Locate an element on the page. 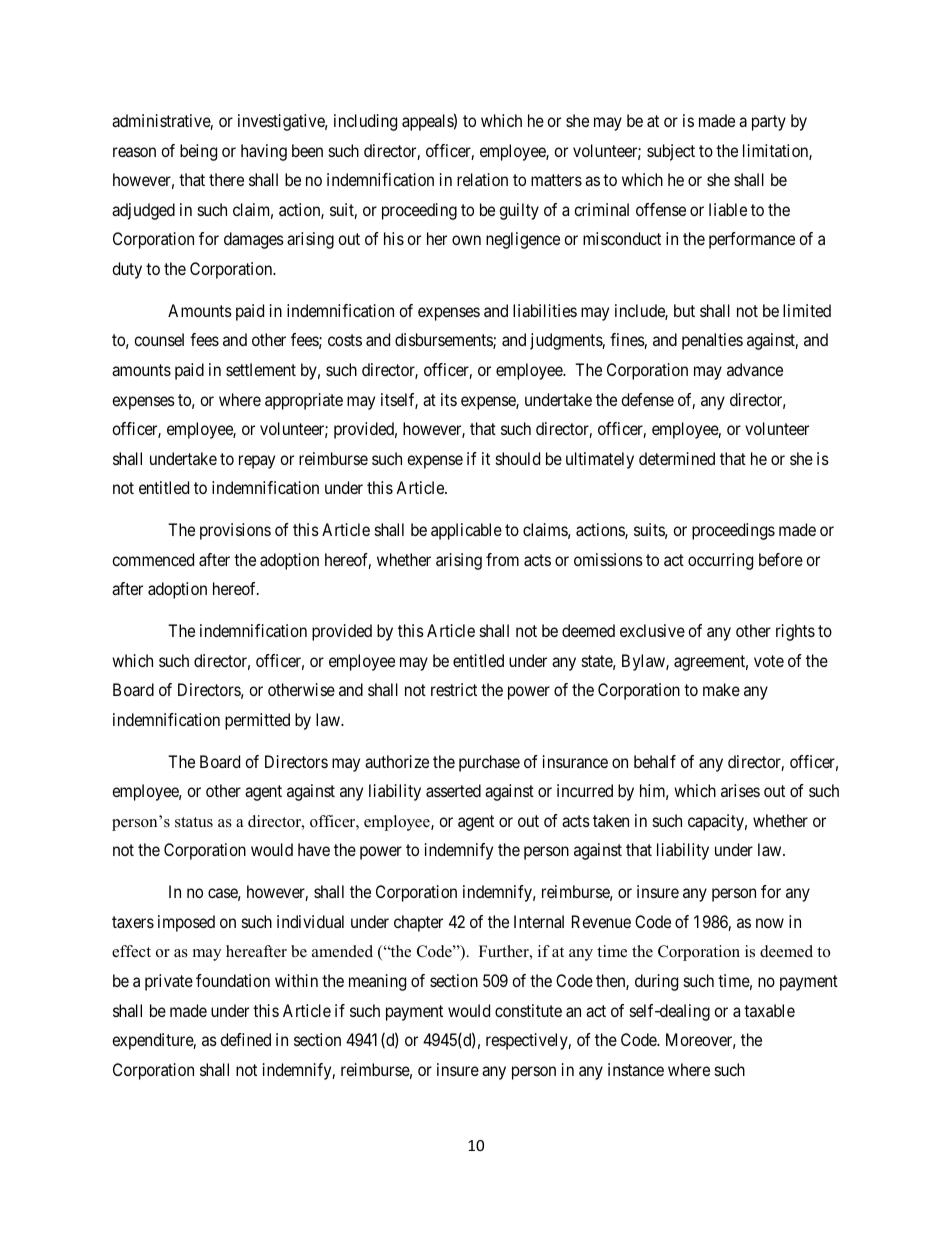 Image resolution: width=952 pixels, height=1233 pixels. being is located at coordinates (198, 152).
